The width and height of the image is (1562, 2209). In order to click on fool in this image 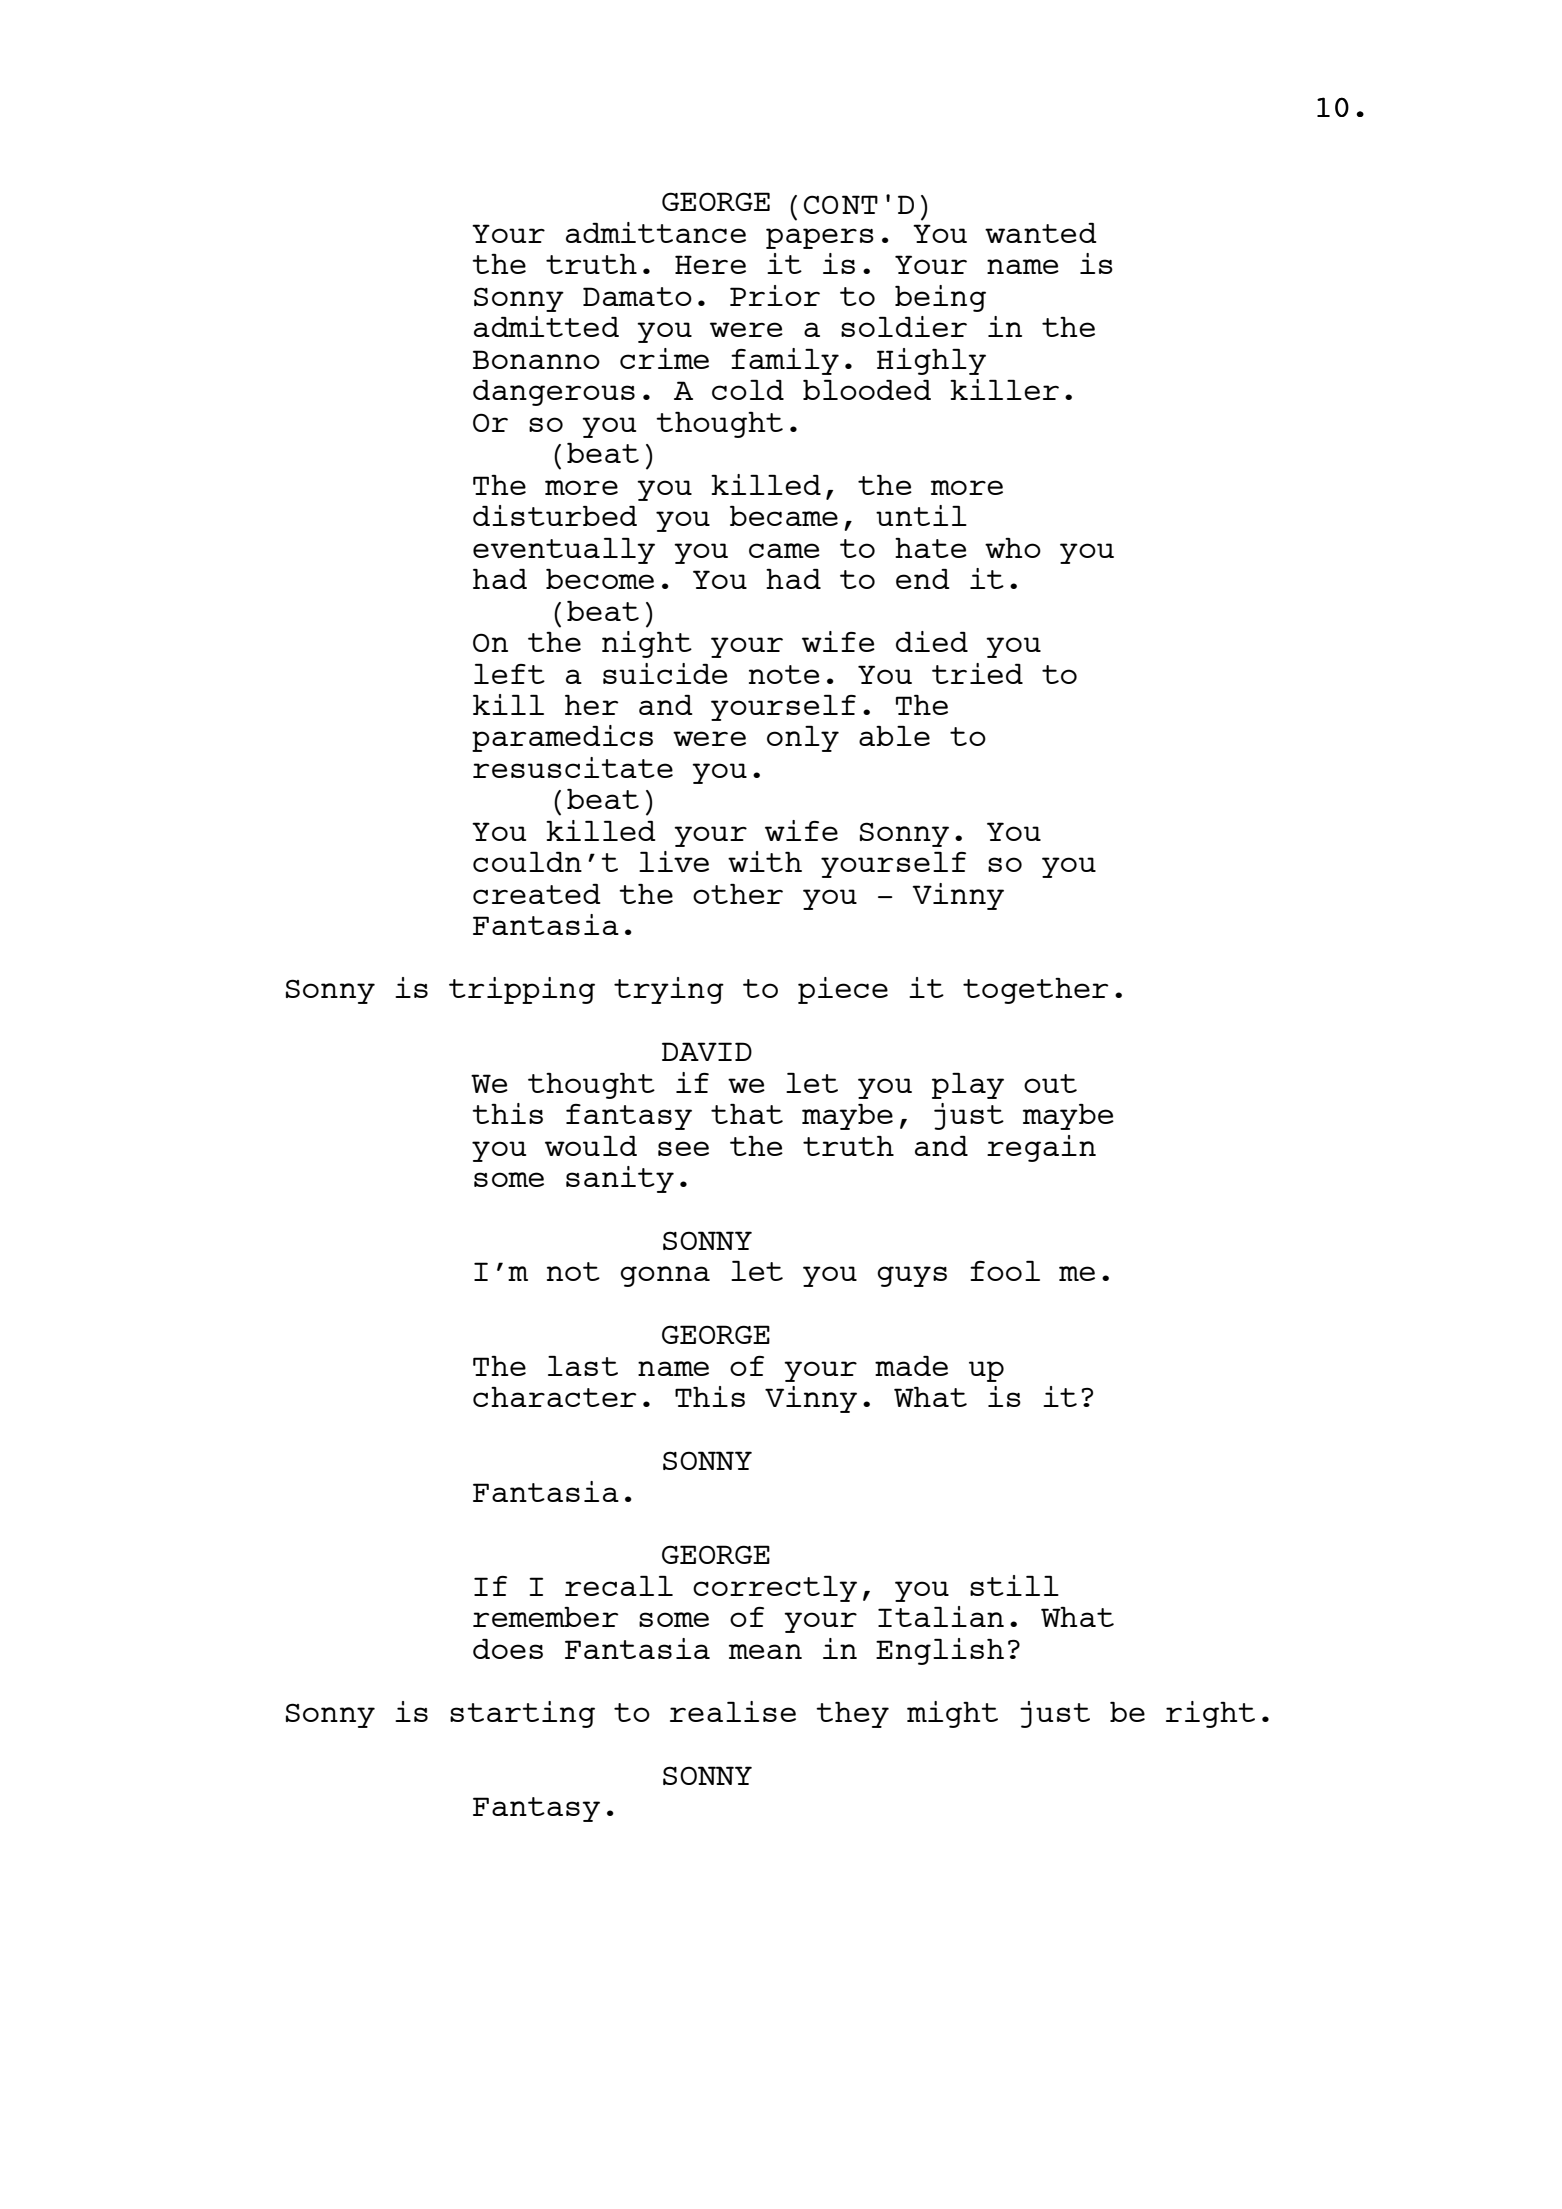, I will do `click(1005, 1271)`.
